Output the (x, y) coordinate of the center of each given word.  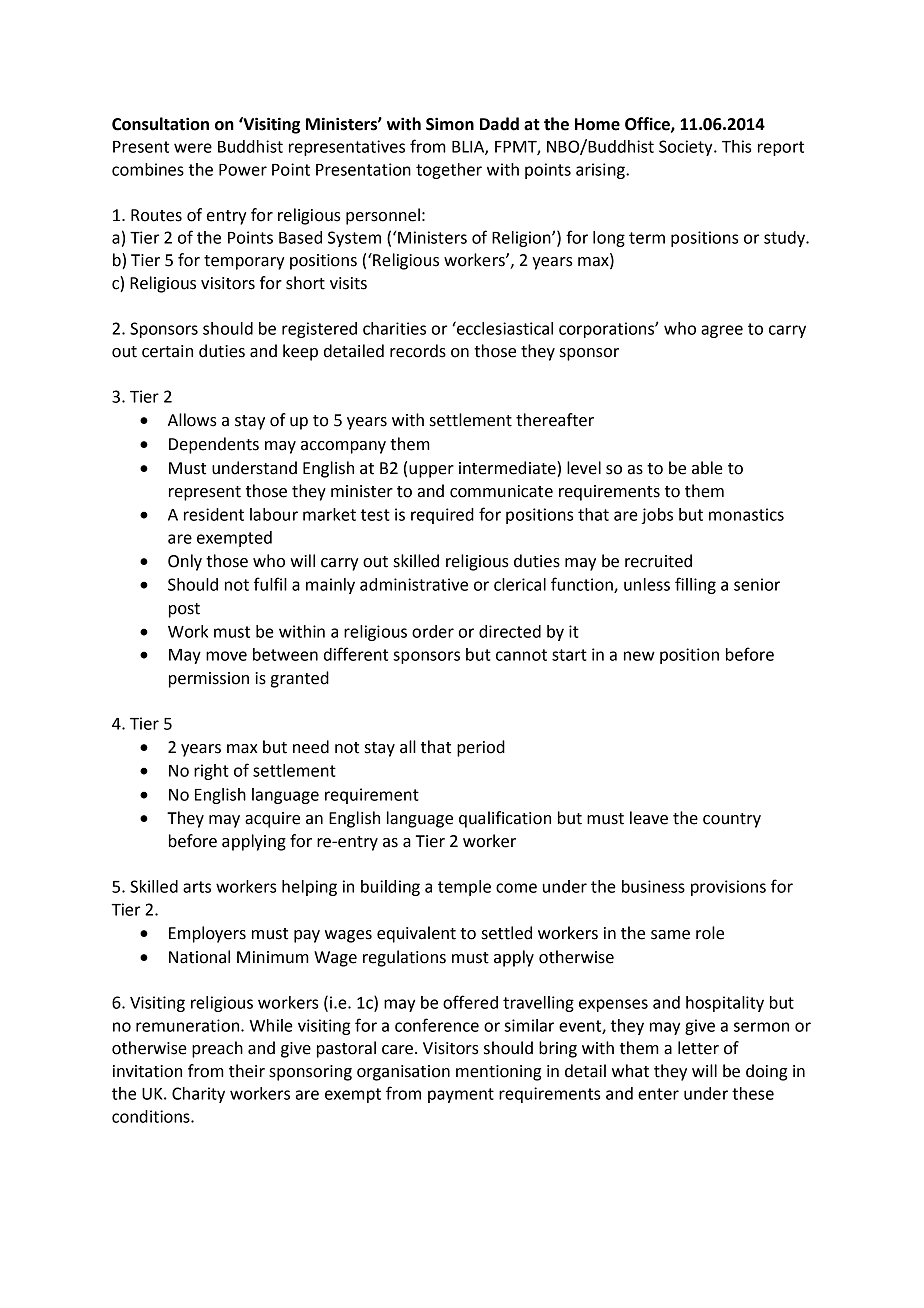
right (211, 772)
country (732, 820)
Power (243, 170)
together (449, 171)
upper (431, 471)
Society (687, 148)
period (481, 748)
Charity (198, 1095)
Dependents (214, 445)
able (707, 468)
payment (461, 1095)
